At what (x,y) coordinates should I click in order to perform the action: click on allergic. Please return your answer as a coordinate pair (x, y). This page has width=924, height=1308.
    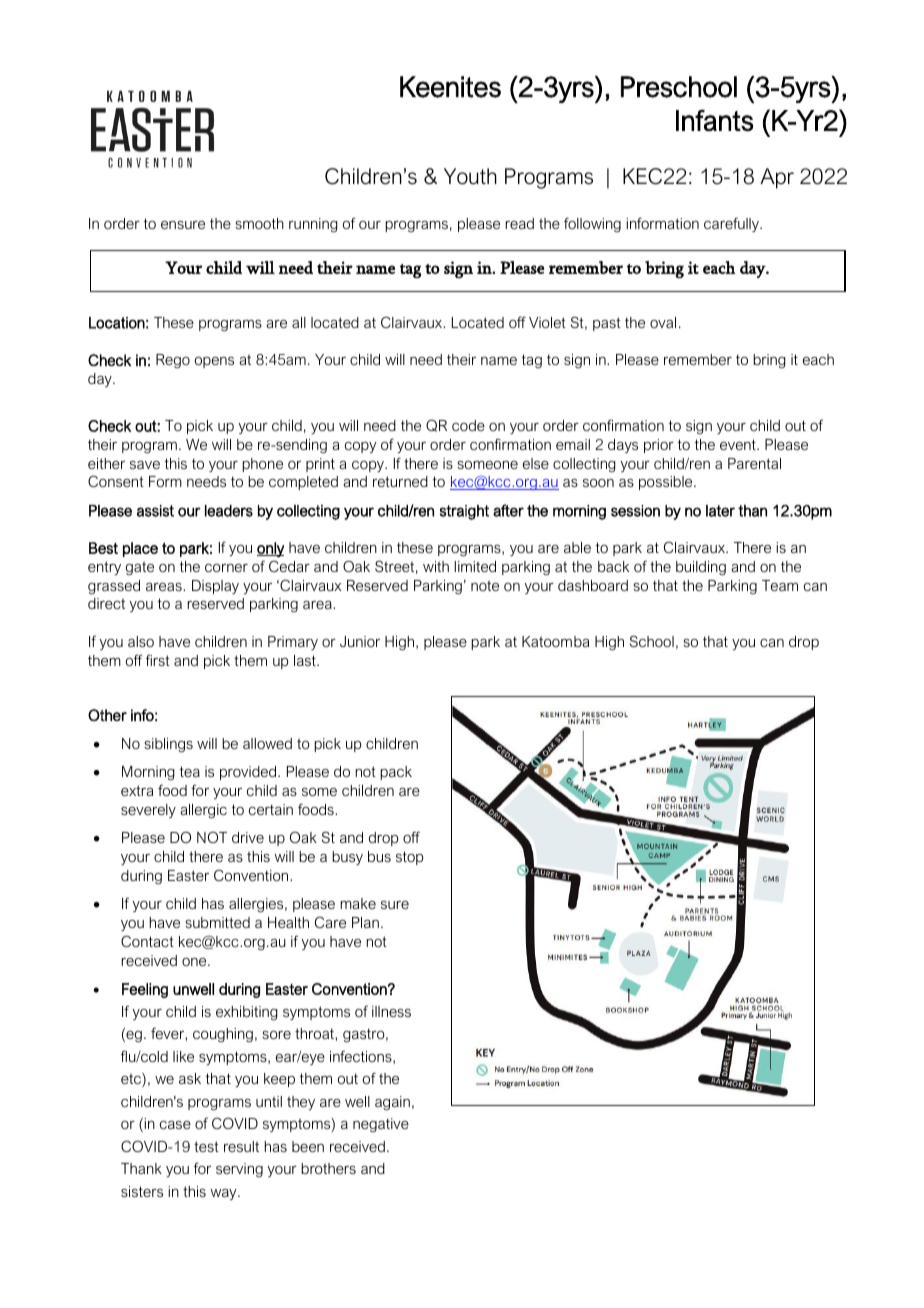
    Looking at the image, I should click on (203, 811).
